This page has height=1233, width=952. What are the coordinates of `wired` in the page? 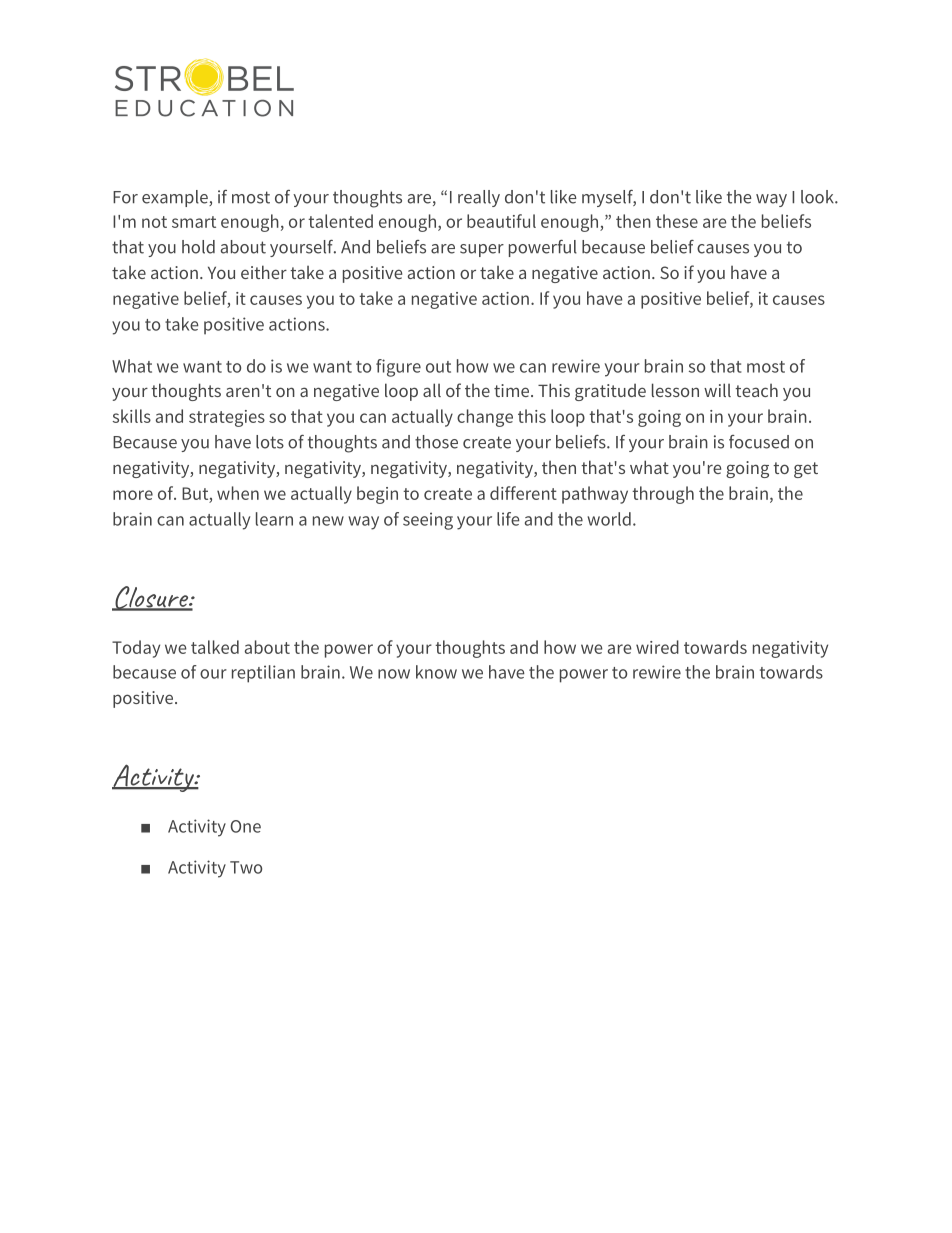 It's located at (657, 647).
